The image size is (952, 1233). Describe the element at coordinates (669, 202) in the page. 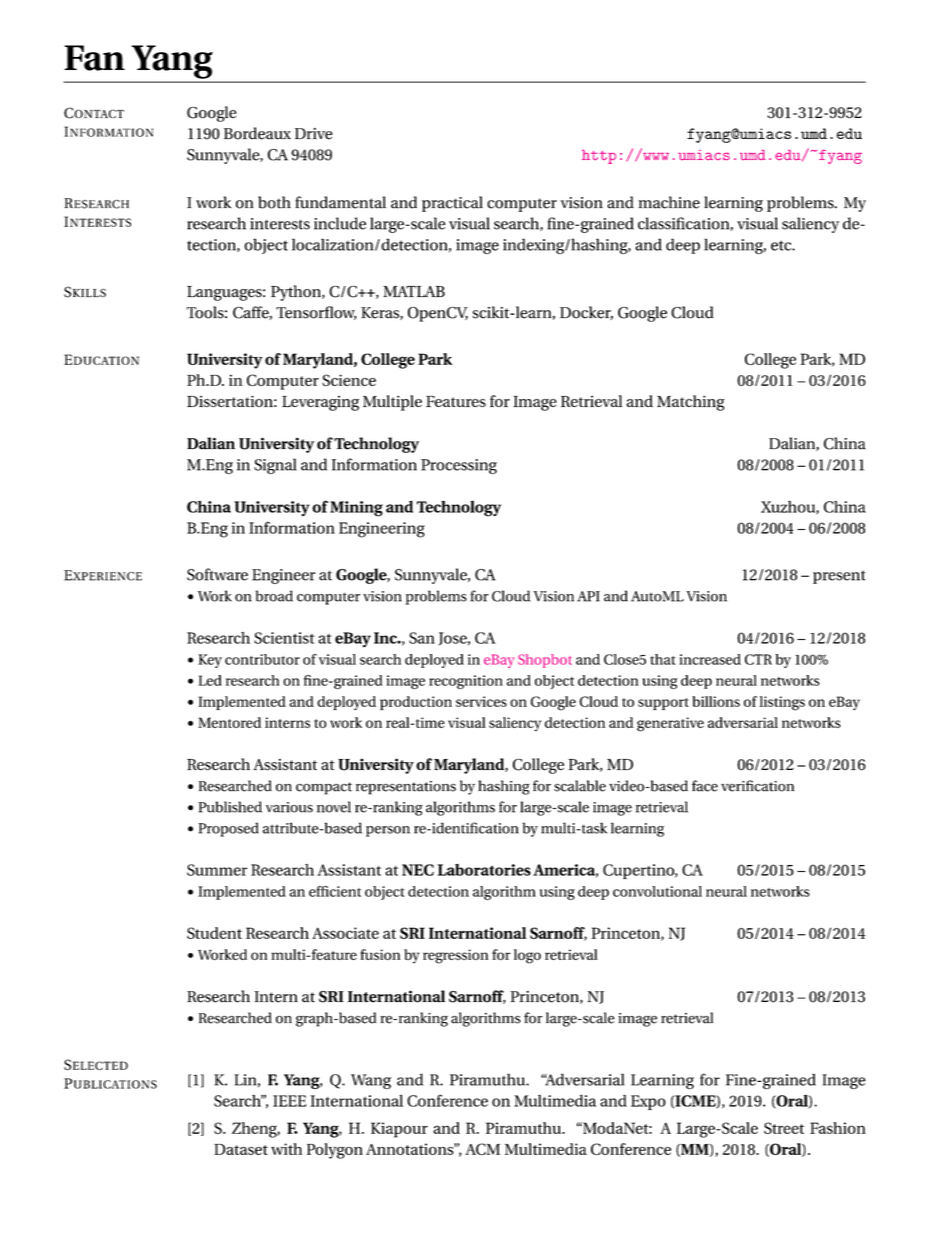

I see `machine` at that location.
